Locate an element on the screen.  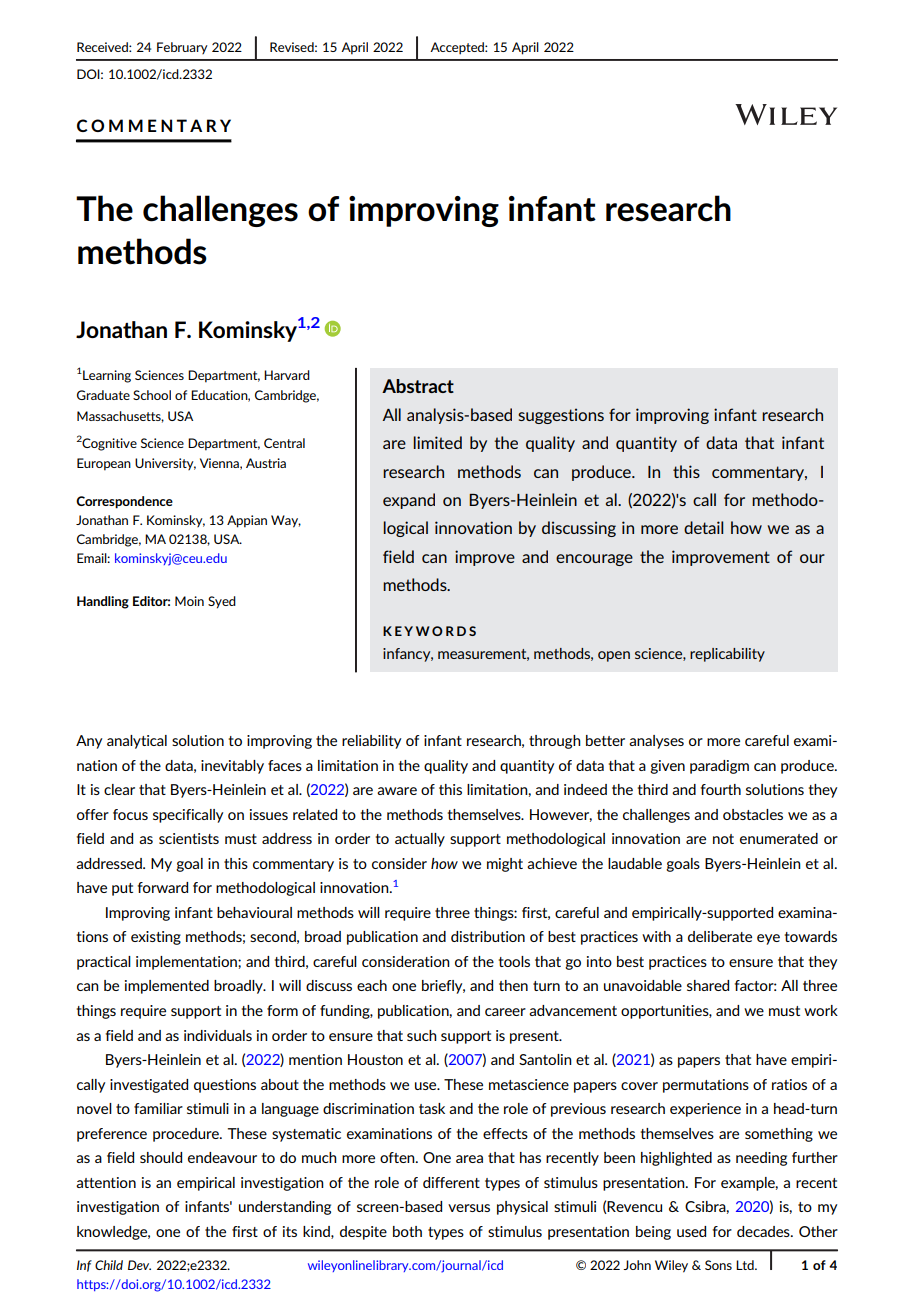
open is located at coordinates (614, 656).
